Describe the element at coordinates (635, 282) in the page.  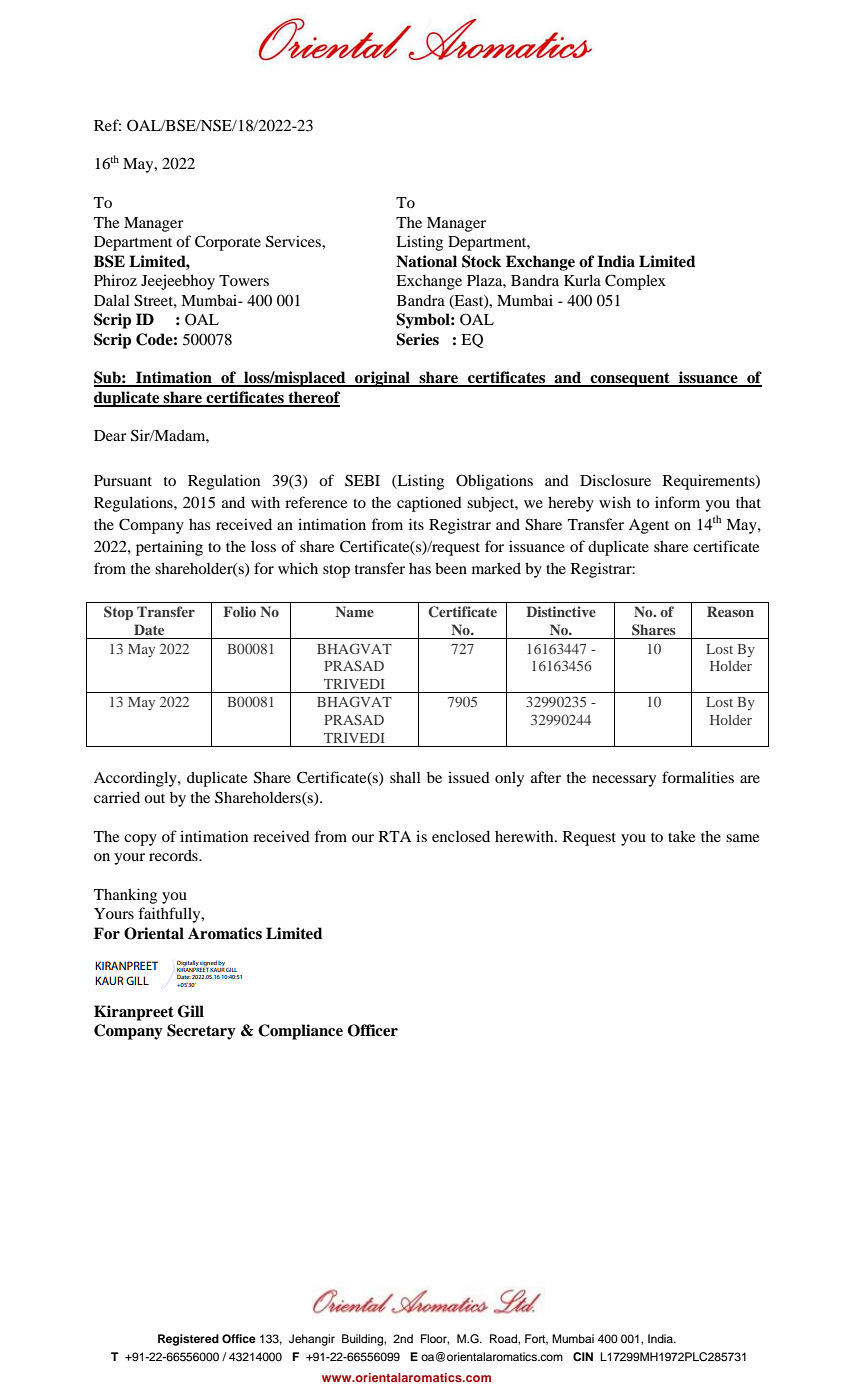
I see `Complex` at that location.
